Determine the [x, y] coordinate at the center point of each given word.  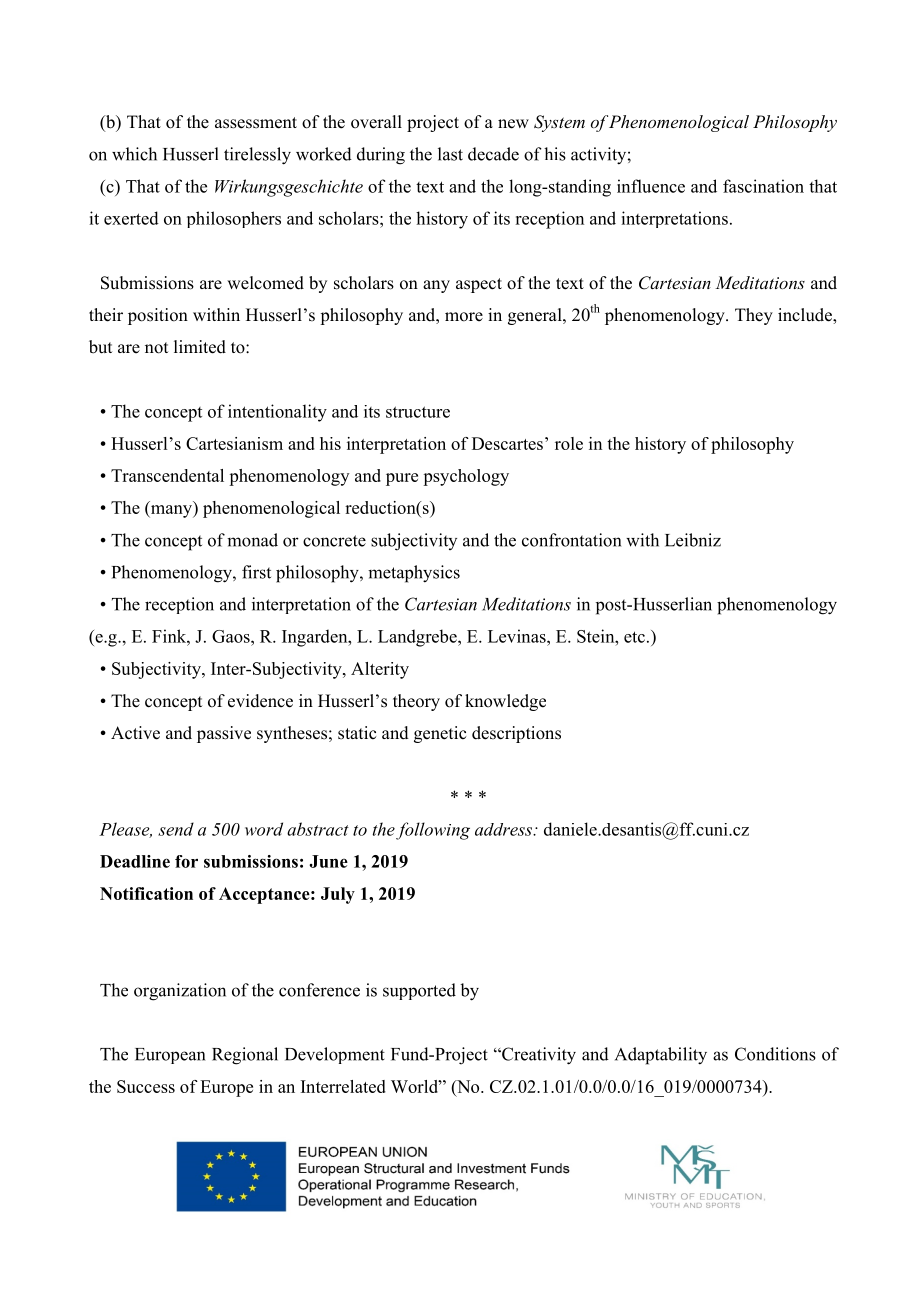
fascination [763, 186]
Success [146, 1086]
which [134, 154]
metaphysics [414, 574]
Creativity [538, 1056]
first [256, 572]
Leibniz [693, 540]
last [450, 154]
